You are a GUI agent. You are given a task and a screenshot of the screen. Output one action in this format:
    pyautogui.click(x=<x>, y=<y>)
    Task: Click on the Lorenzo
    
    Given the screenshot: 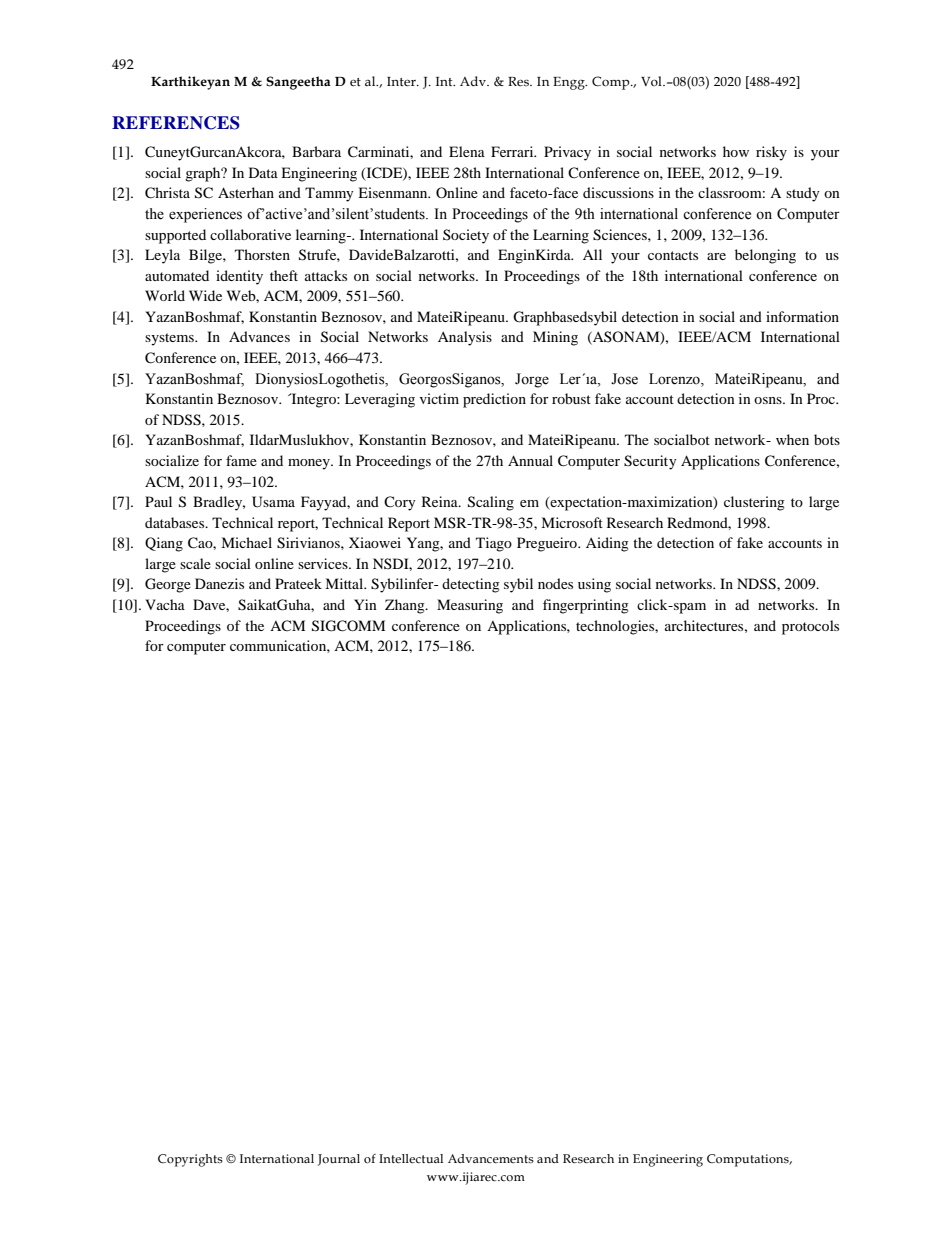 What is the action you would take?
    pyautogui.click(x=675, y=379)
